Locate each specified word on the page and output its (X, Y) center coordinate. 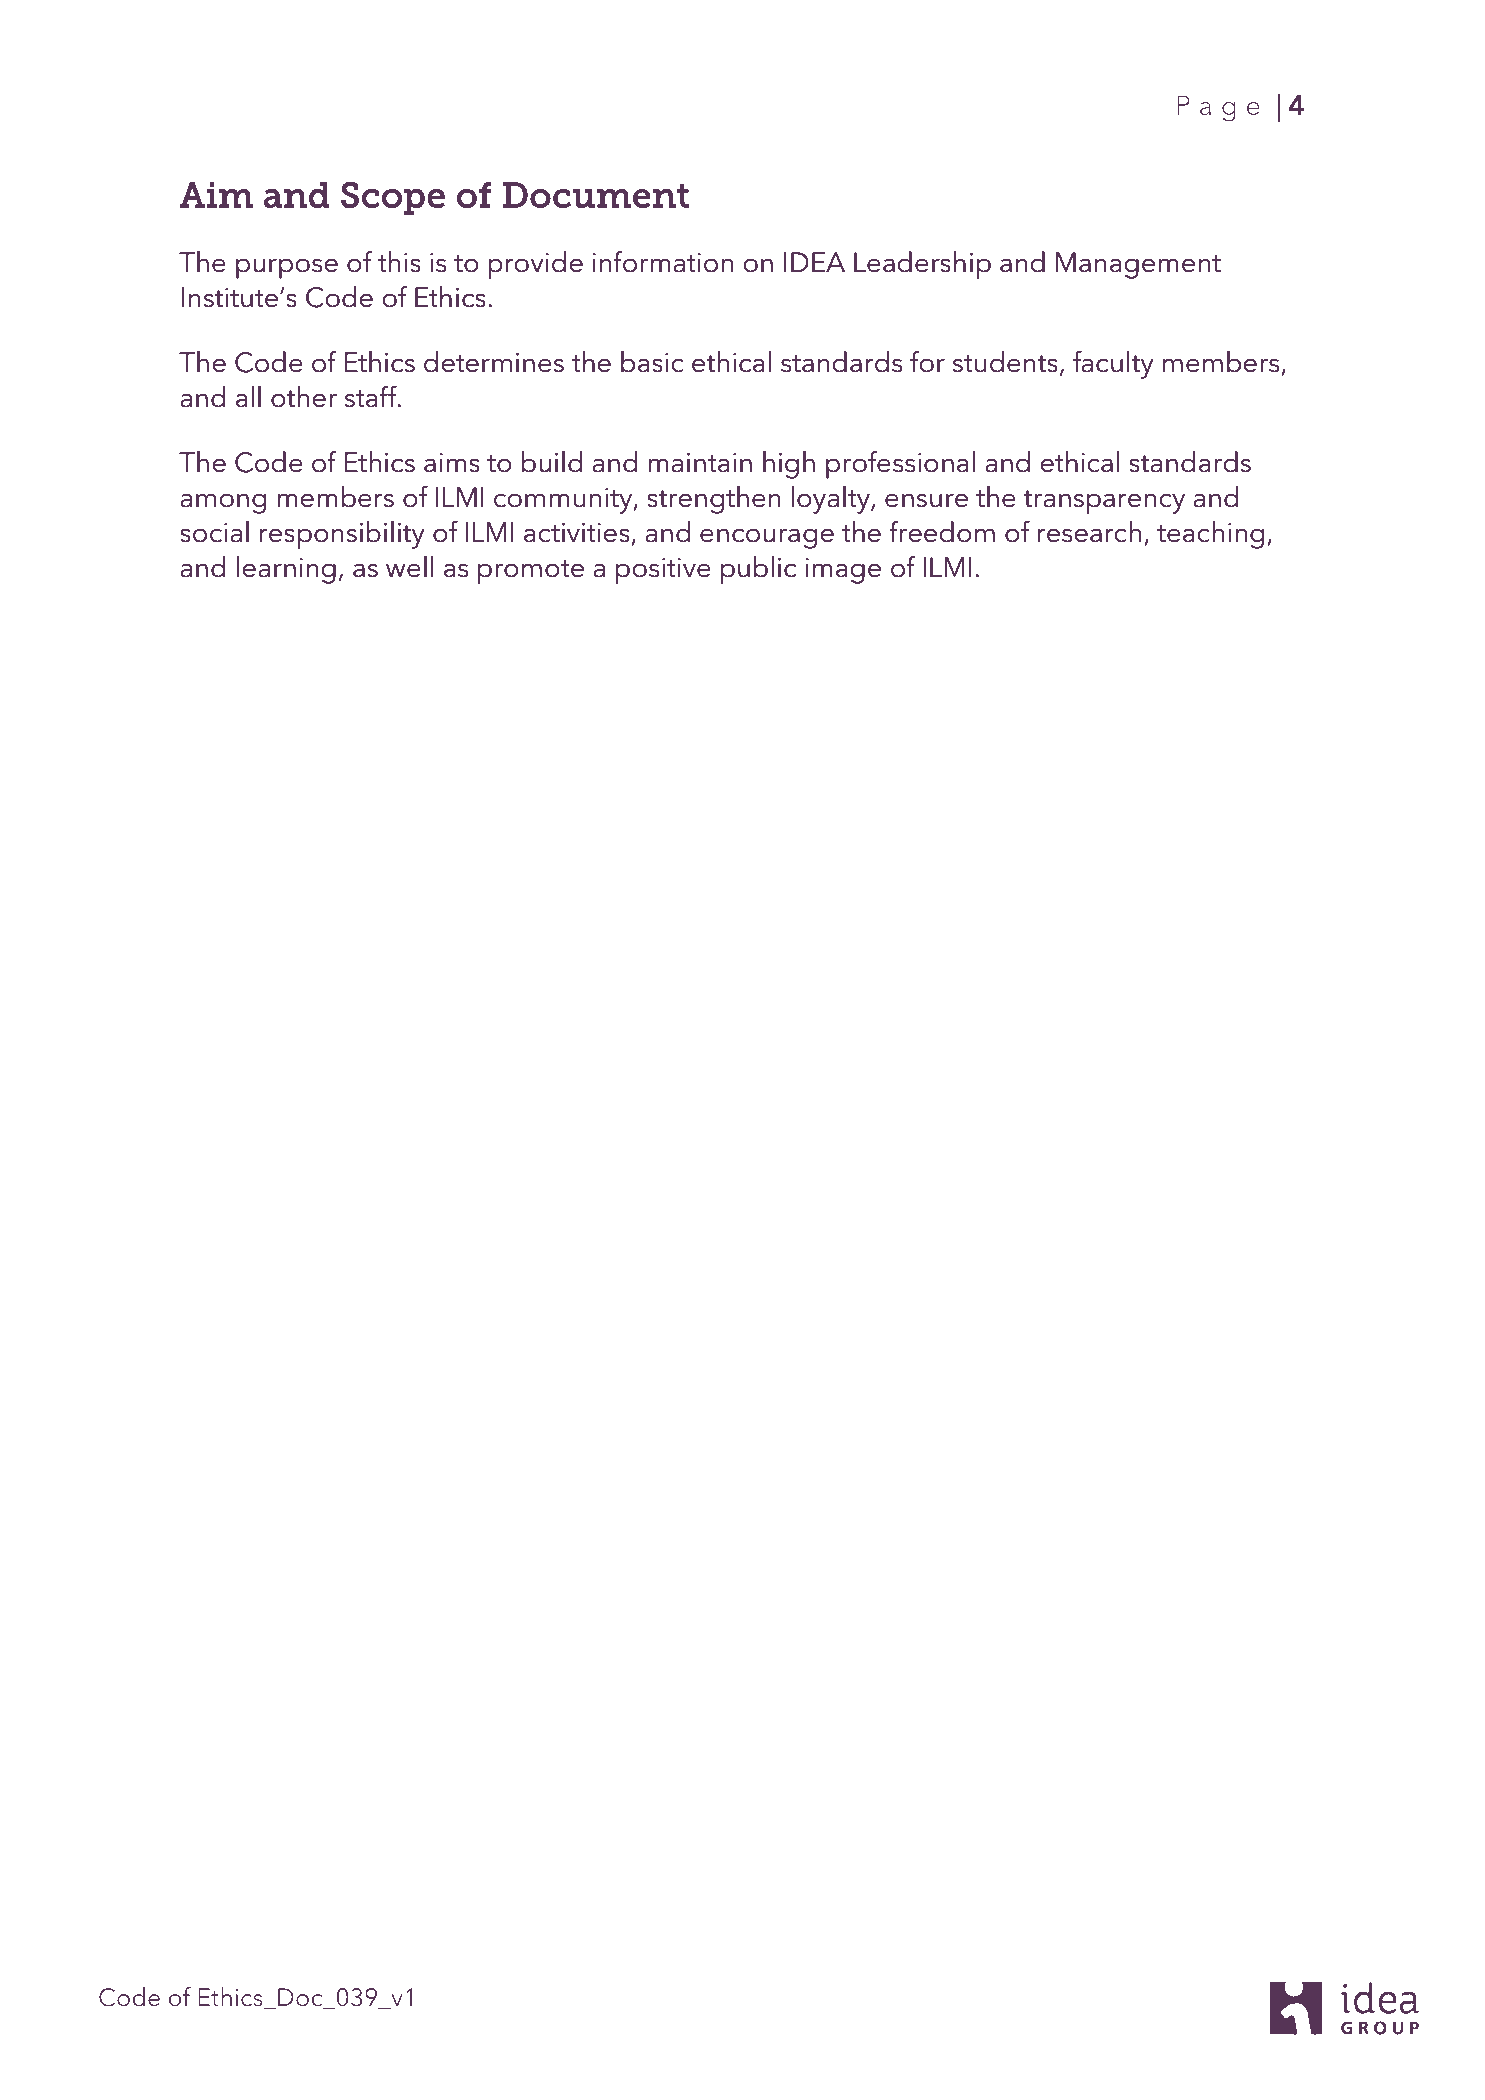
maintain (700, 463)
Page (1218, 108)
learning (286, 570)
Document (596, 195)
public (758, 570)
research (1089, 532)
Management (1138, 265)
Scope (393, 198)
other (304, 397)
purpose (287, 268)
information (662, 262)
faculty (1113, 365)
